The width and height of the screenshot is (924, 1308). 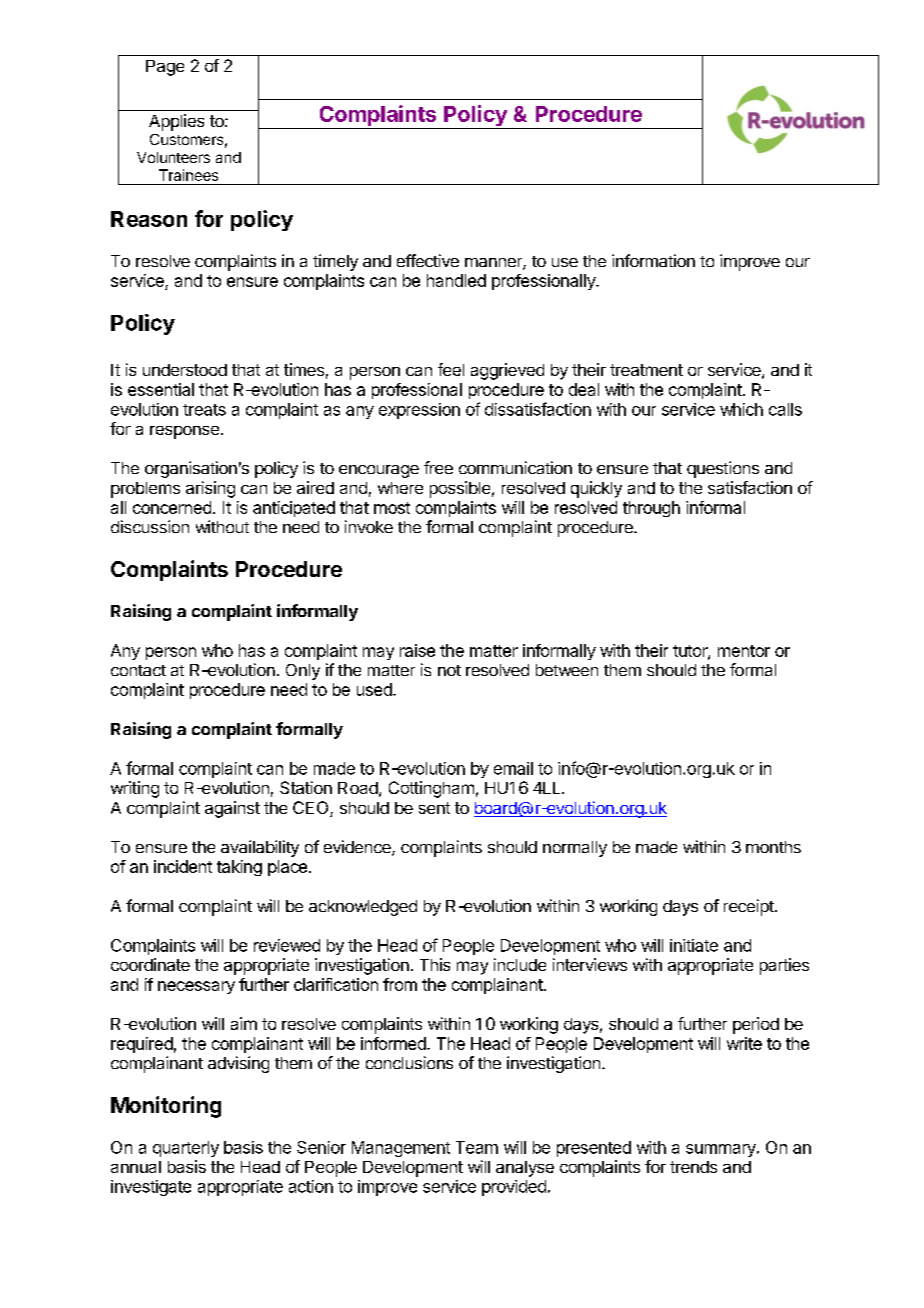 What do you see at coordinates (477, 1147) in the screenshot?
I see `Team` at bounding box center [477, 1147].
